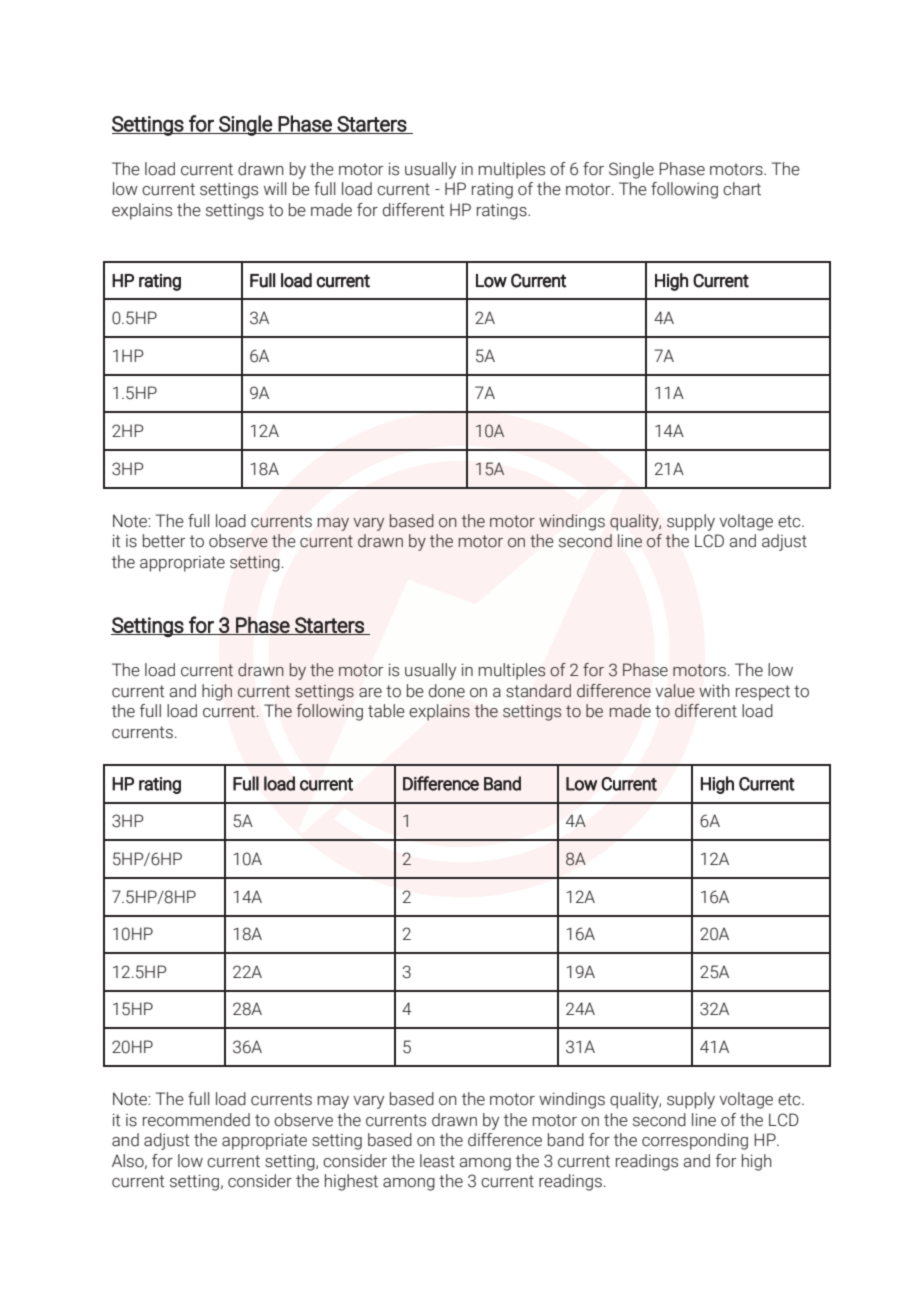 Image resolution: width=924 pixels, height=1308 pixels. Describe the element at coordinates (275, 188) in the screenshot. I see `will` at that location.
